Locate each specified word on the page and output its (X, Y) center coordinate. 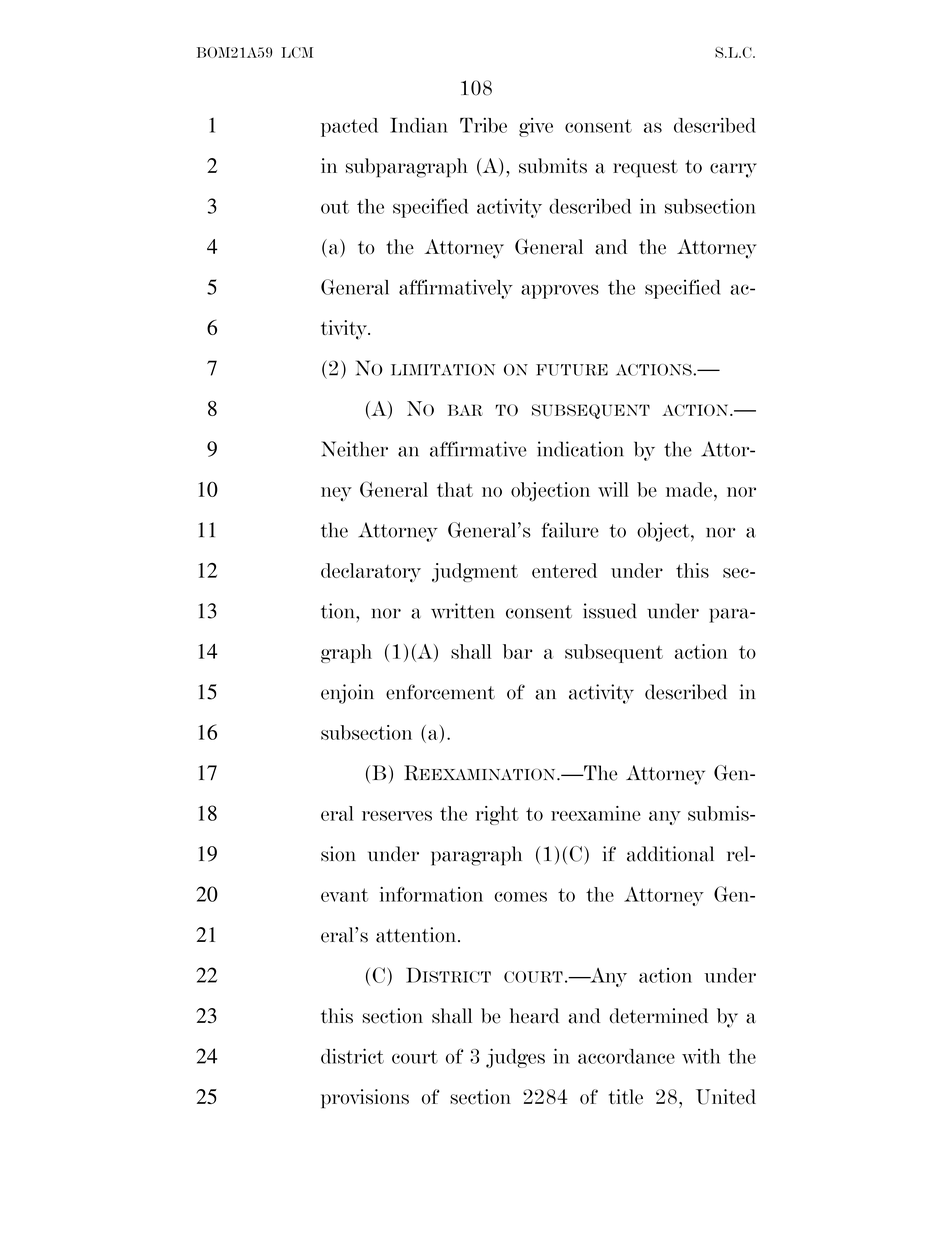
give (536, 127)
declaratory (371, 572)
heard (534, 1016)
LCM (297, 52)
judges (515, 1058)
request (645, 169)
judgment (475, 573)
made (689, 489)
